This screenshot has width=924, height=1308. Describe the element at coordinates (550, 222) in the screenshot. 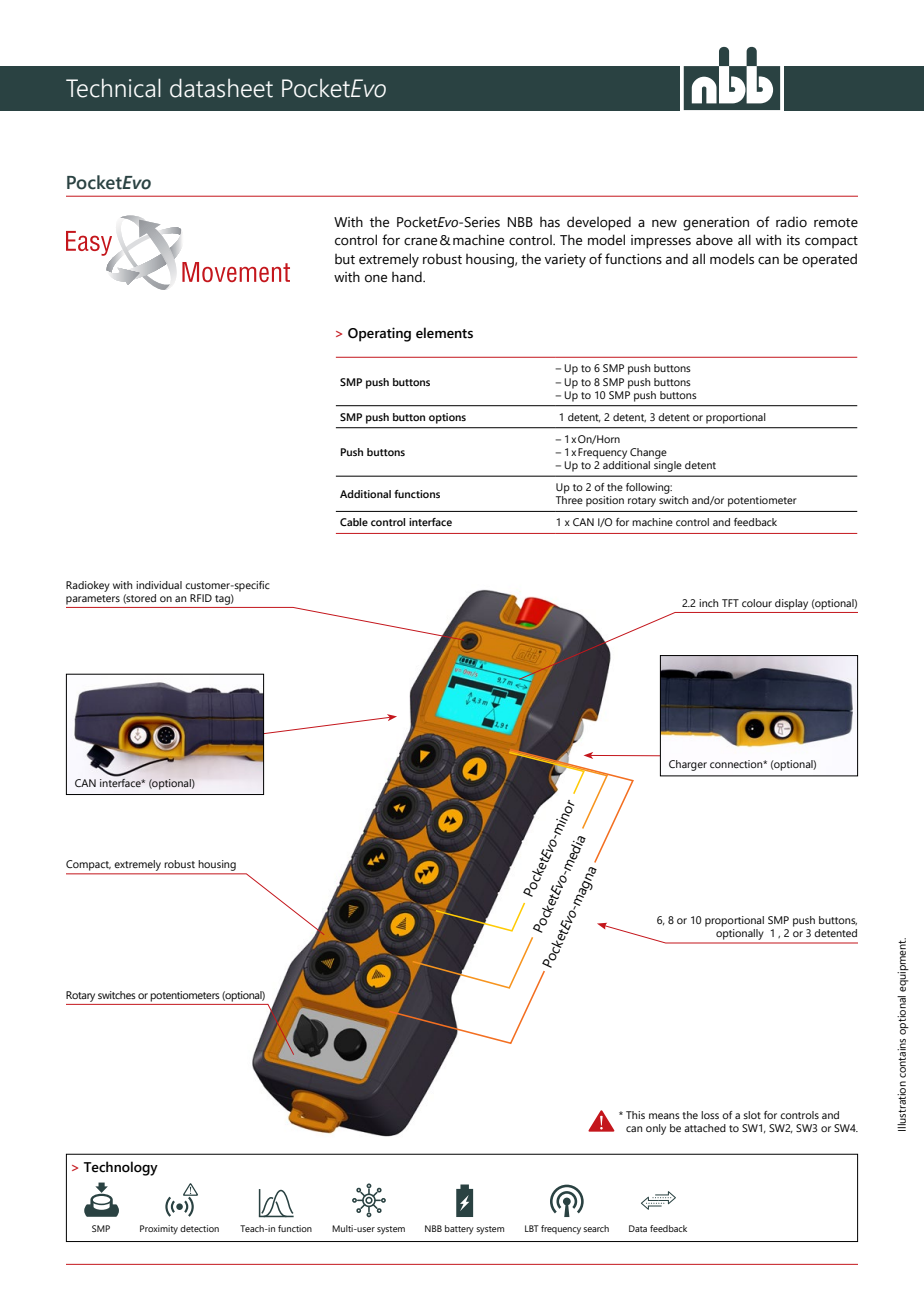

I see `has` at that location.
